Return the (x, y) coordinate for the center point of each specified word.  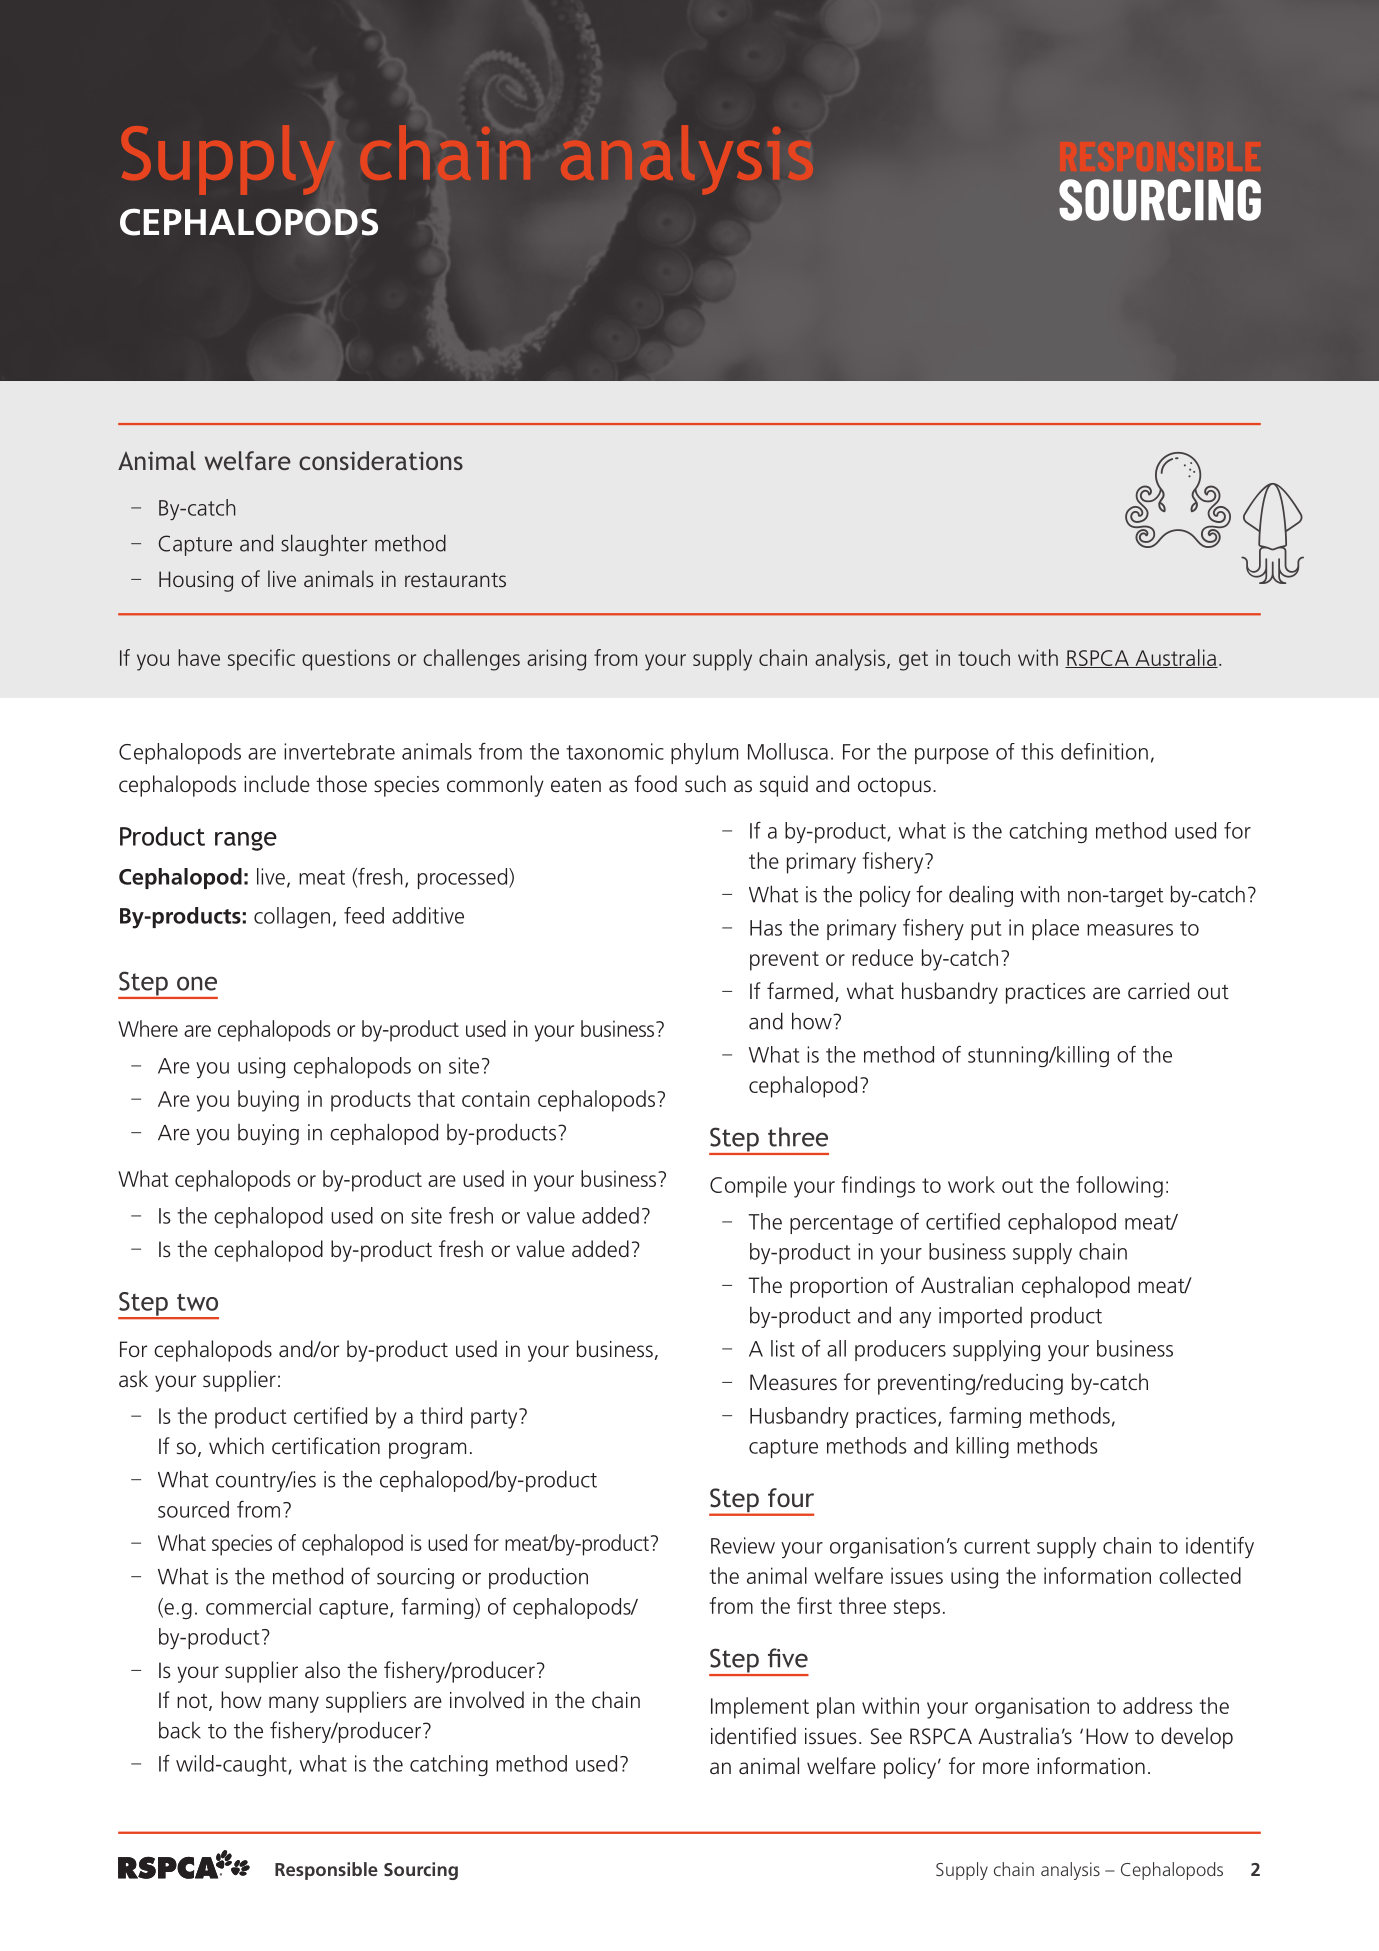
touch (984, 657)
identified (753, 1736)
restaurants (455, 580)
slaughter (324, 545)
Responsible (326, 1871)
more (1006, 1768)
